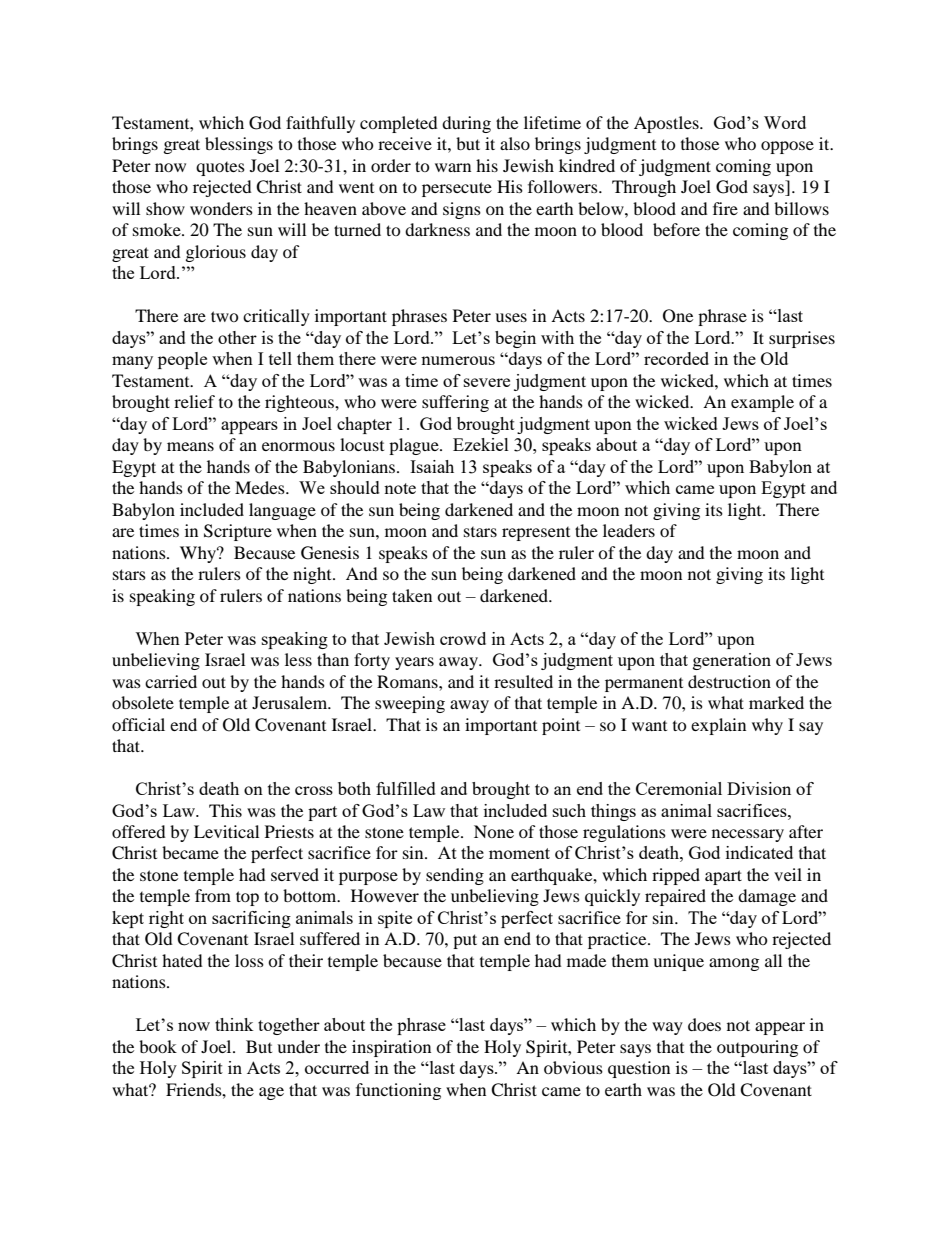 This screenshot has height=1233, width=952. I want to click on book, so click(158, 1046).
